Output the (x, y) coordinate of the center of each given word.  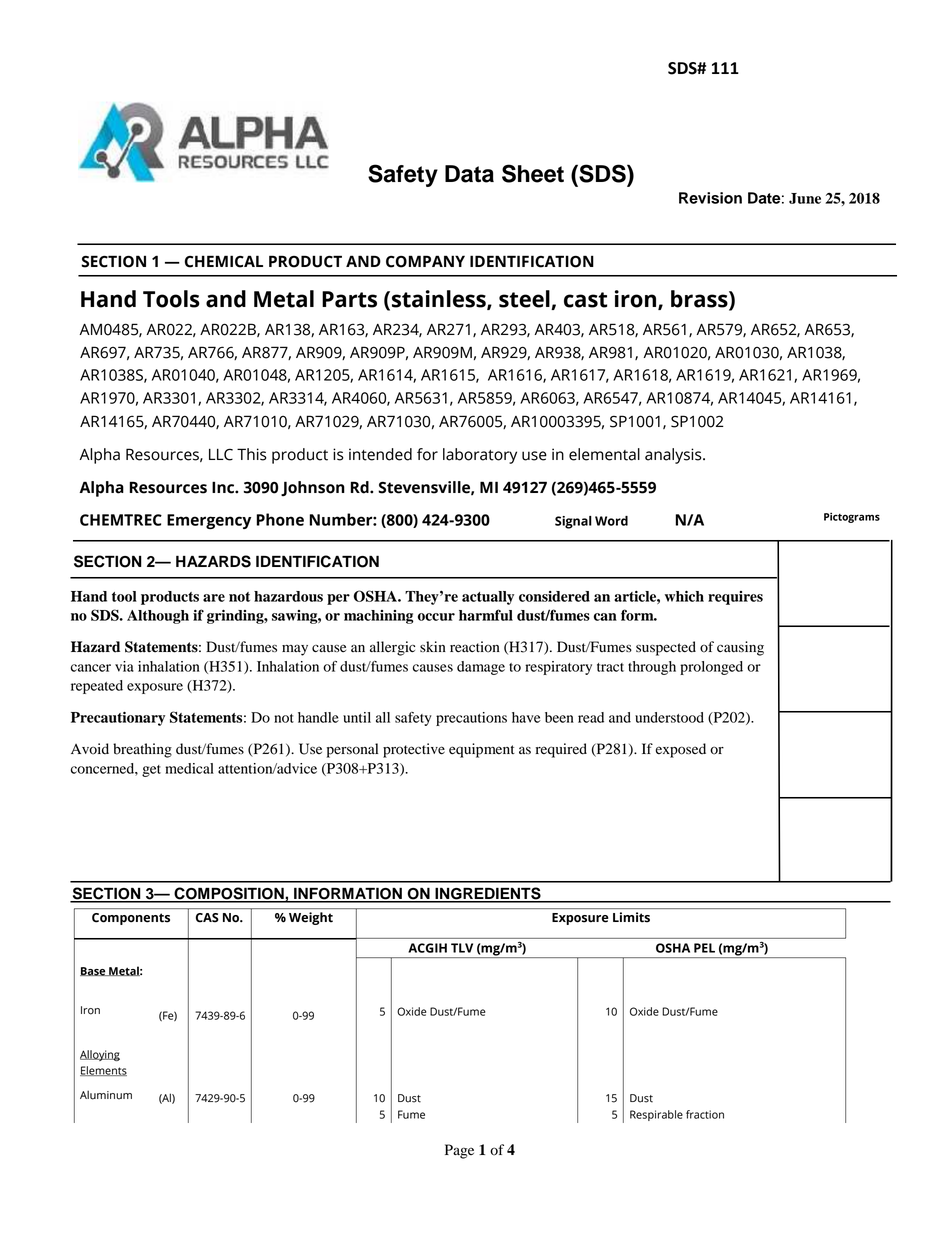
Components (131, 919)
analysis (674, 456)
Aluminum (106, 1095)
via (124, 666)
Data (469, 174)
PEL (704, 948)
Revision (710, 198)
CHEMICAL (224, 261)
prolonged (711, 668)
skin (433, 646)
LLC (221, 454)
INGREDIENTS (488, 894)
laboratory (480, 456)
